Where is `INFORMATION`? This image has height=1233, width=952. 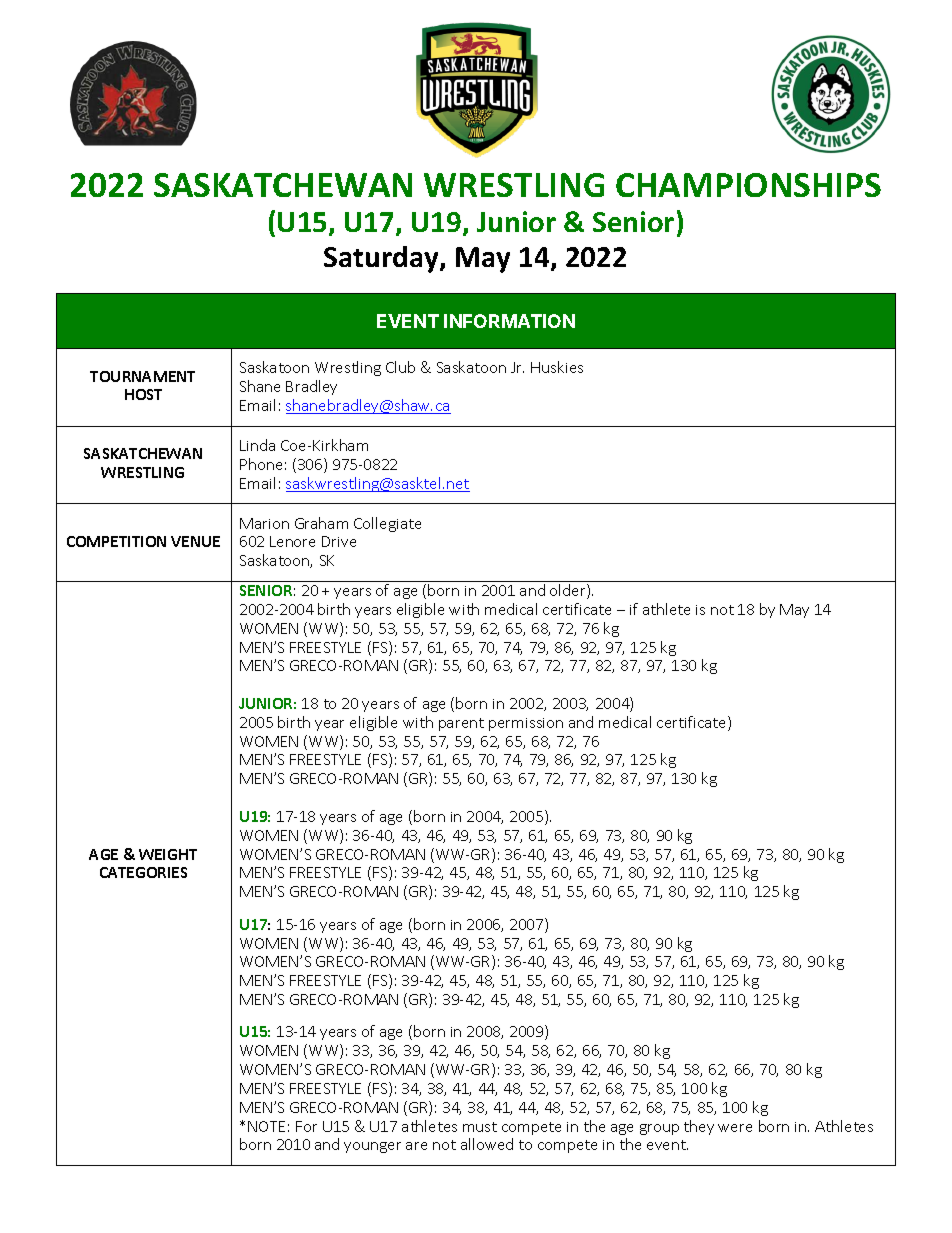 INFORMATION is located at coordinates (509, 321).
